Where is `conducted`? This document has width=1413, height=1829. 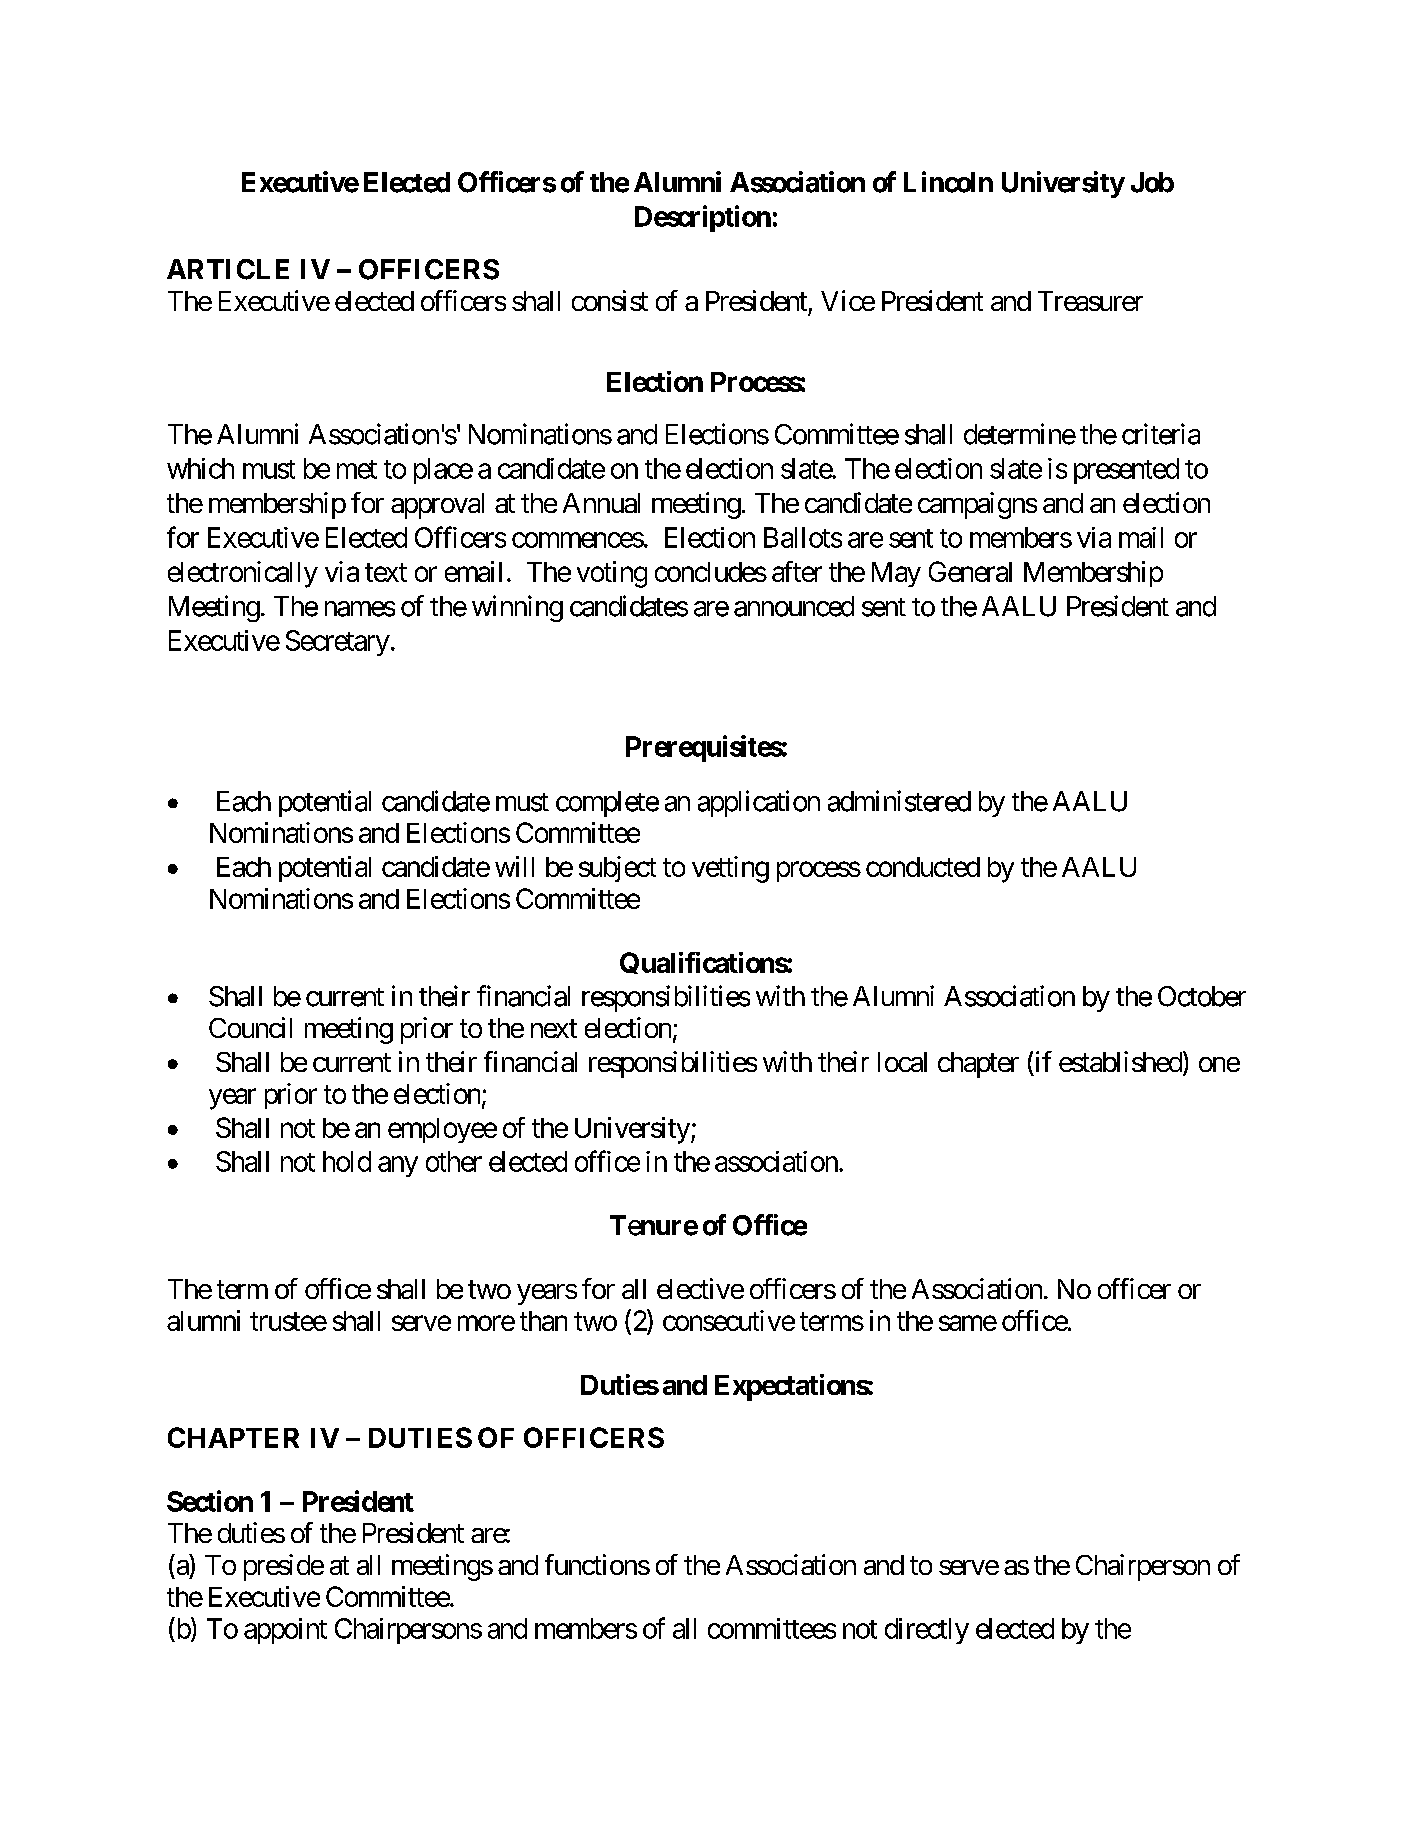
conducted is located at coordinates (923, 867).
